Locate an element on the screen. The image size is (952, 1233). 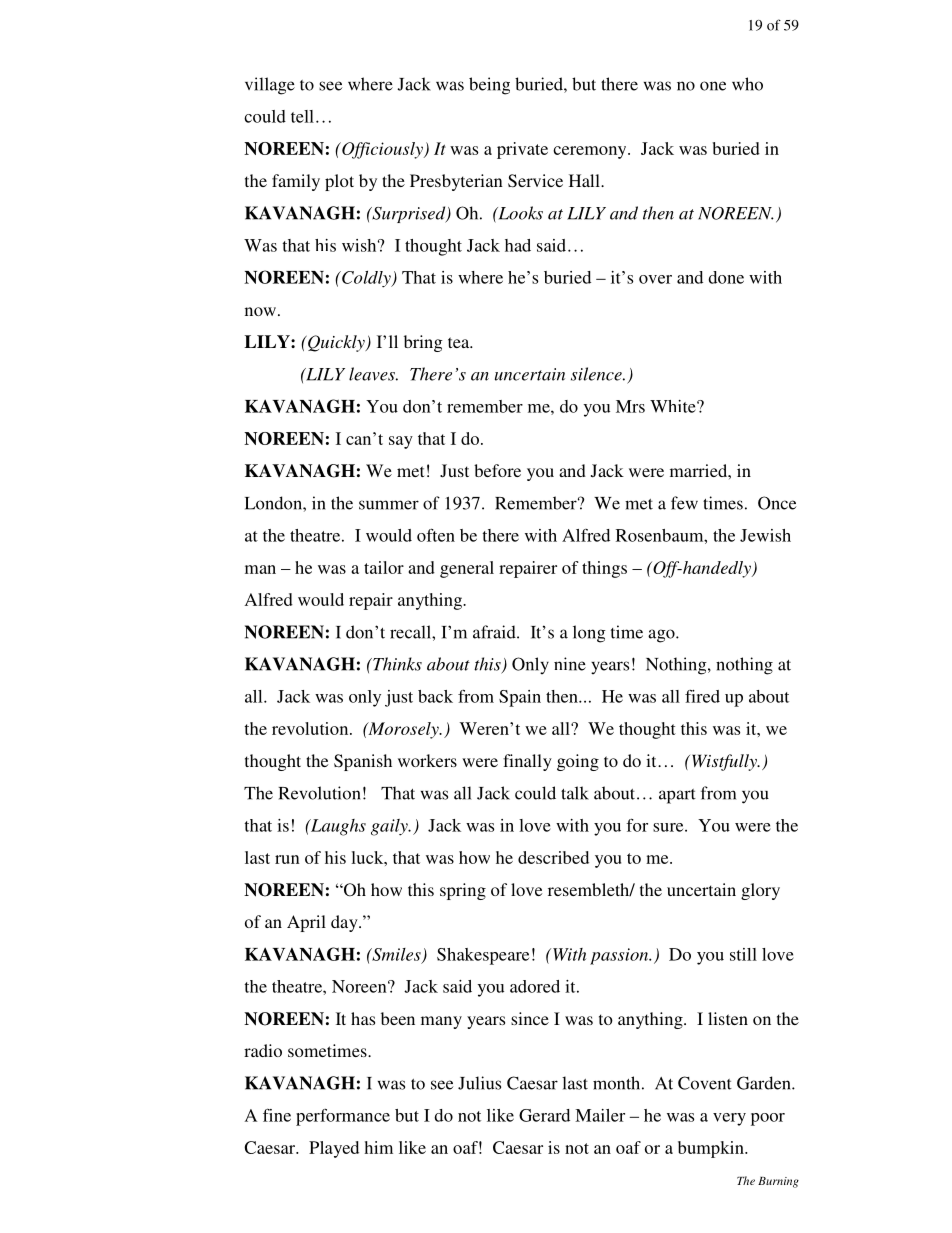
tell is located at coordinates (302, 116).
